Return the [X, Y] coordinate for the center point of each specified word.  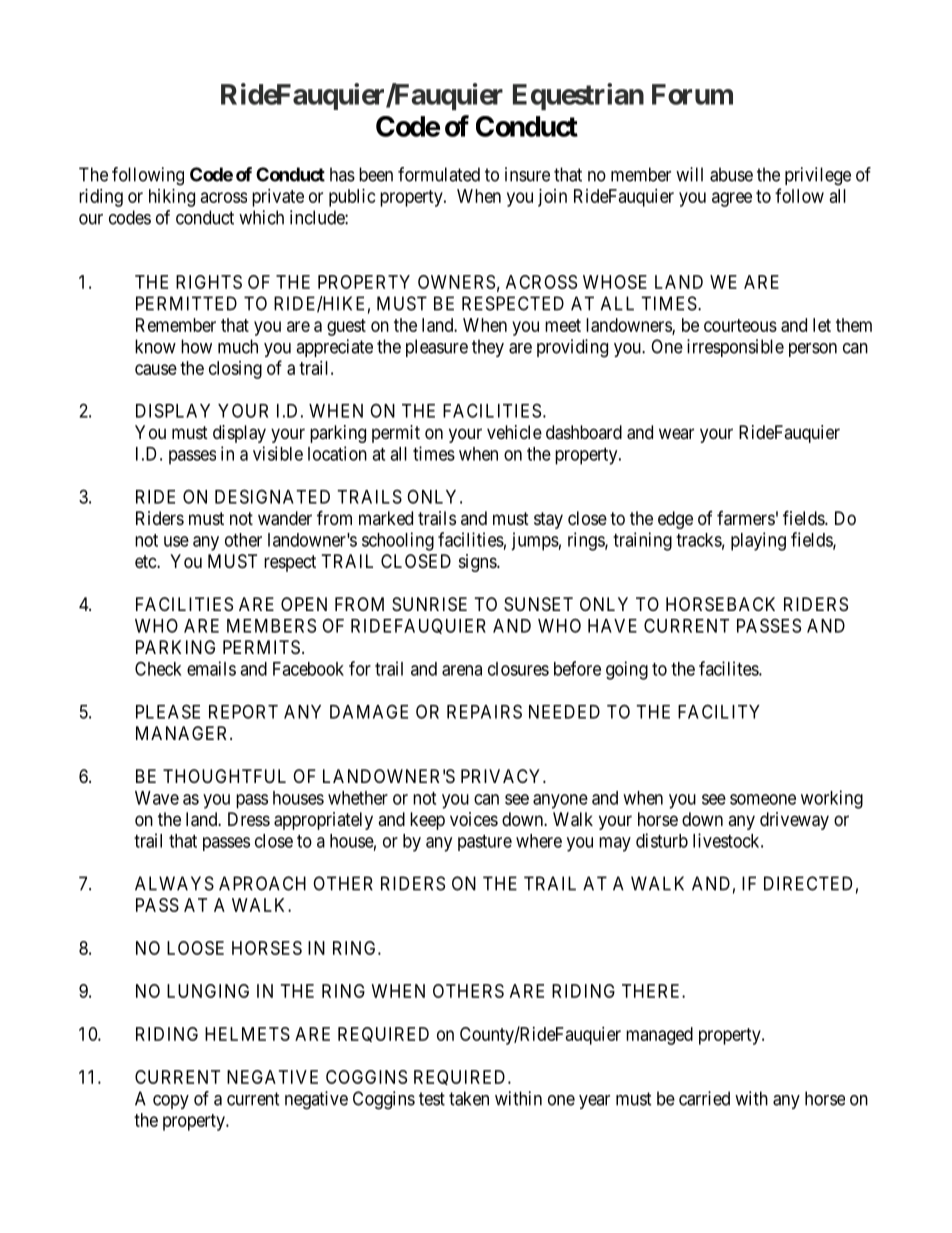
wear [676, 433]
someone [763, 799]
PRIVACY [502, 776]
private [278, 198]
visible [278, 453]
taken [469, 1098]
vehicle [514, 432]
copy [171, 1102]
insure [527, 174]
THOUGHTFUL [224, 776]
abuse [731, 174]
